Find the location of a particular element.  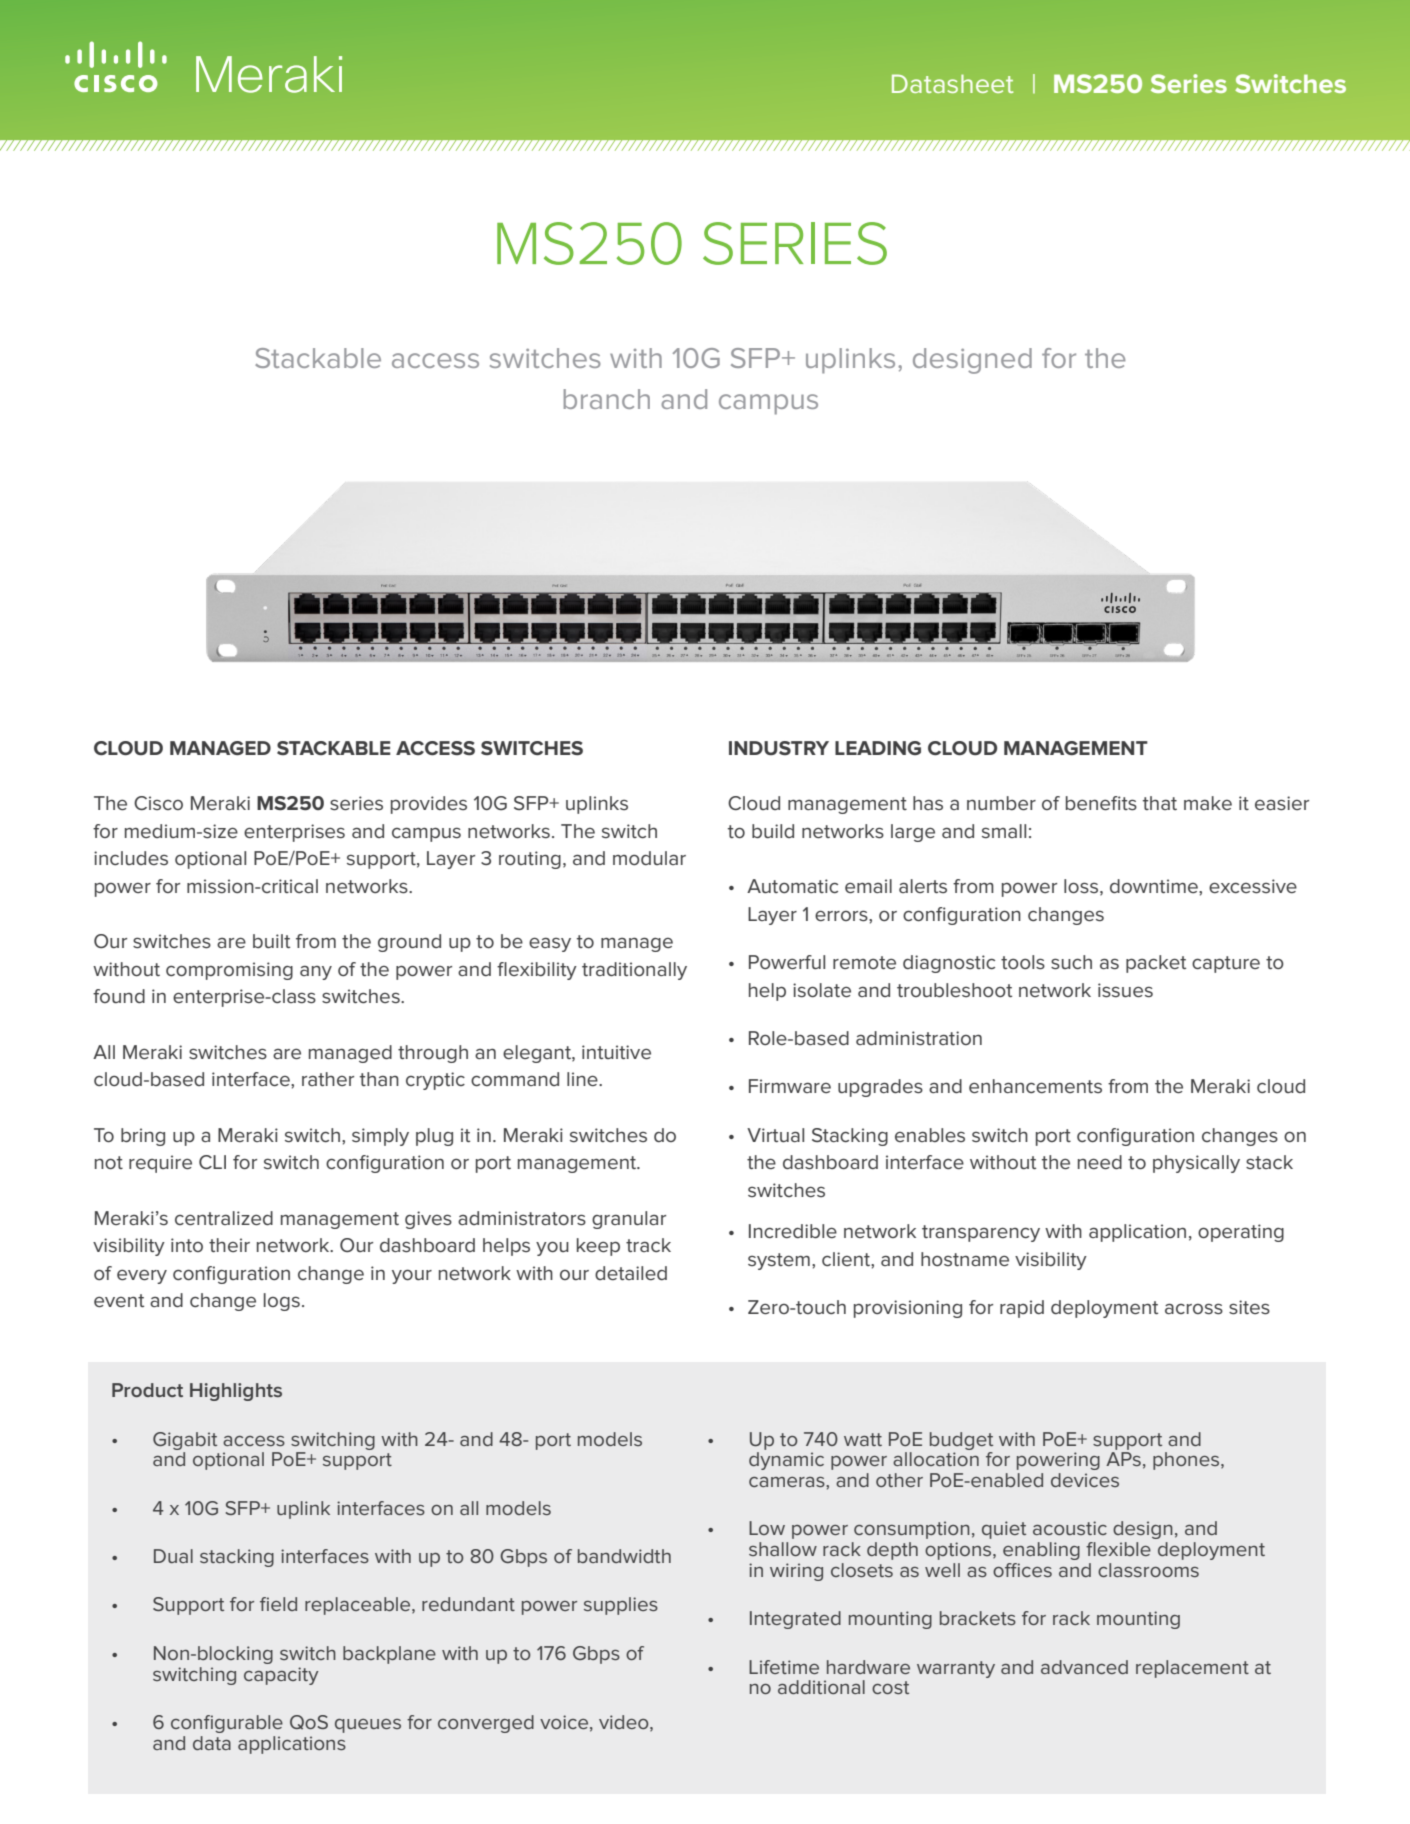

Lifetime is located at coordinates (784, 1667).
